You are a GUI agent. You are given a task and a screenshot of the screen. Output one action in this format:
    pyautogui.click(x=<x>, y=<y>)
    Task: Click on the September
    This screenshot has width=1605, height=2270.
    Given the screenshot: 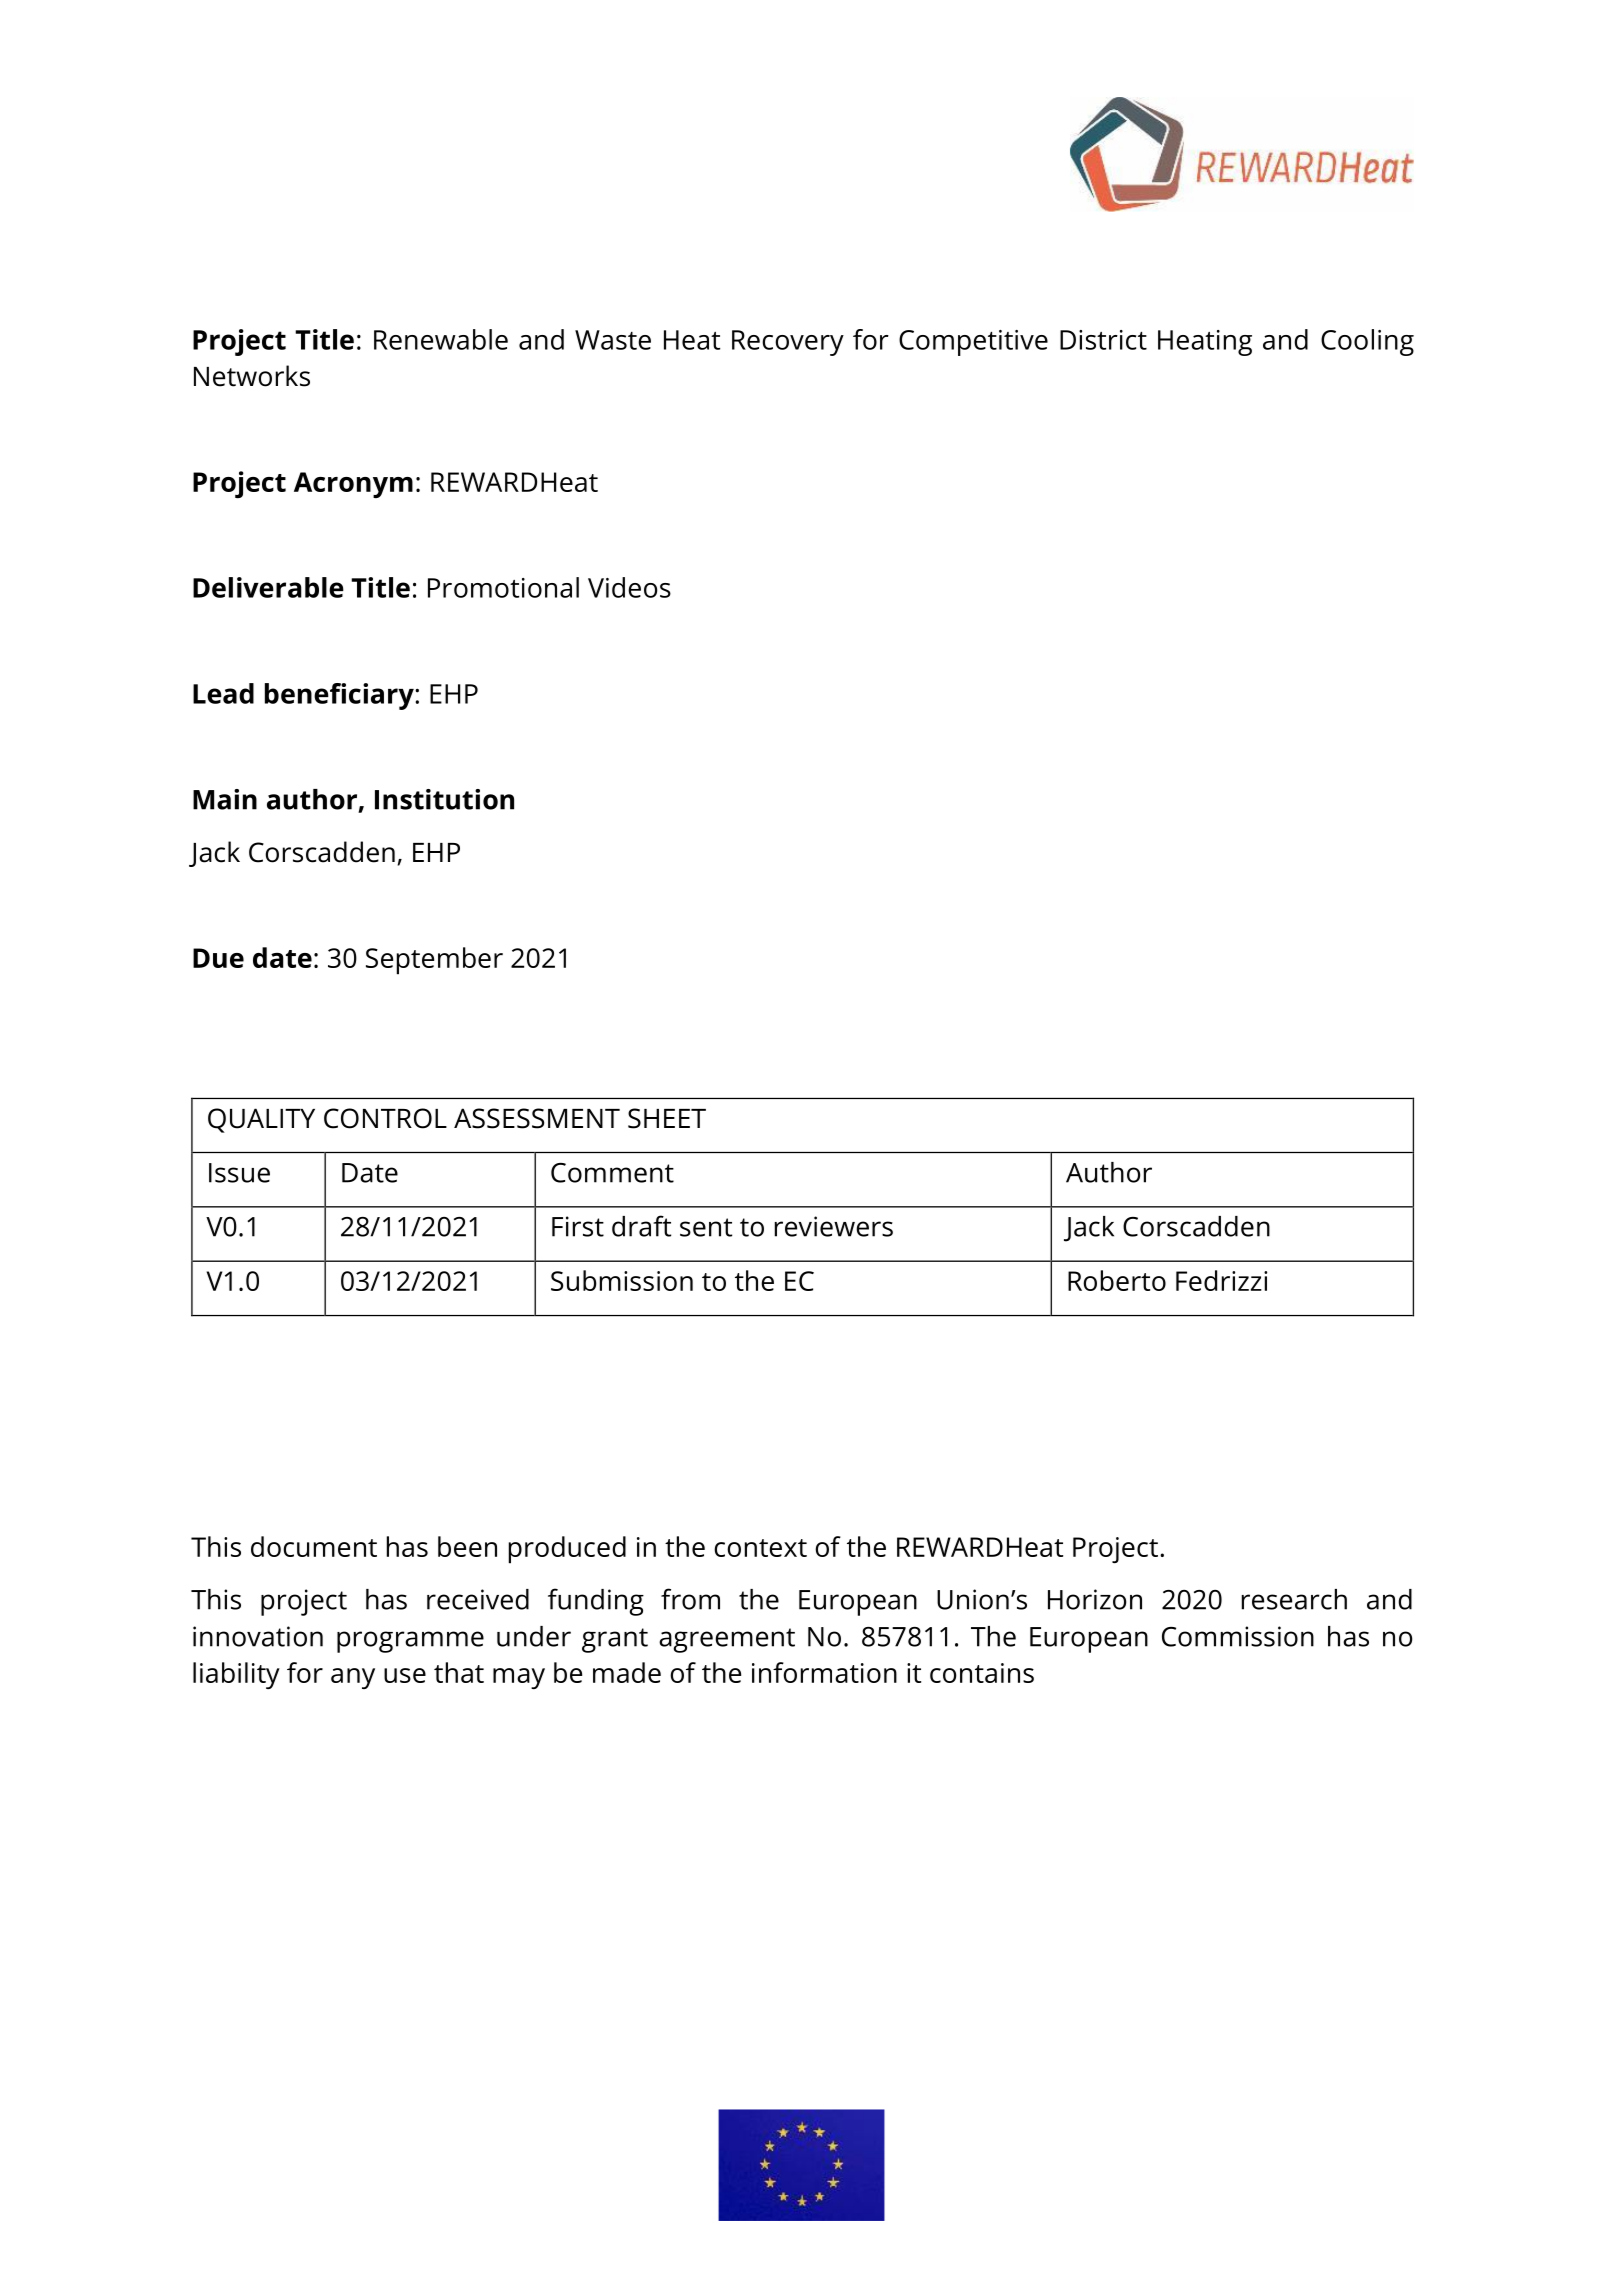 What is the action you would take?
    pyautogui.click(x=434, y=961)
